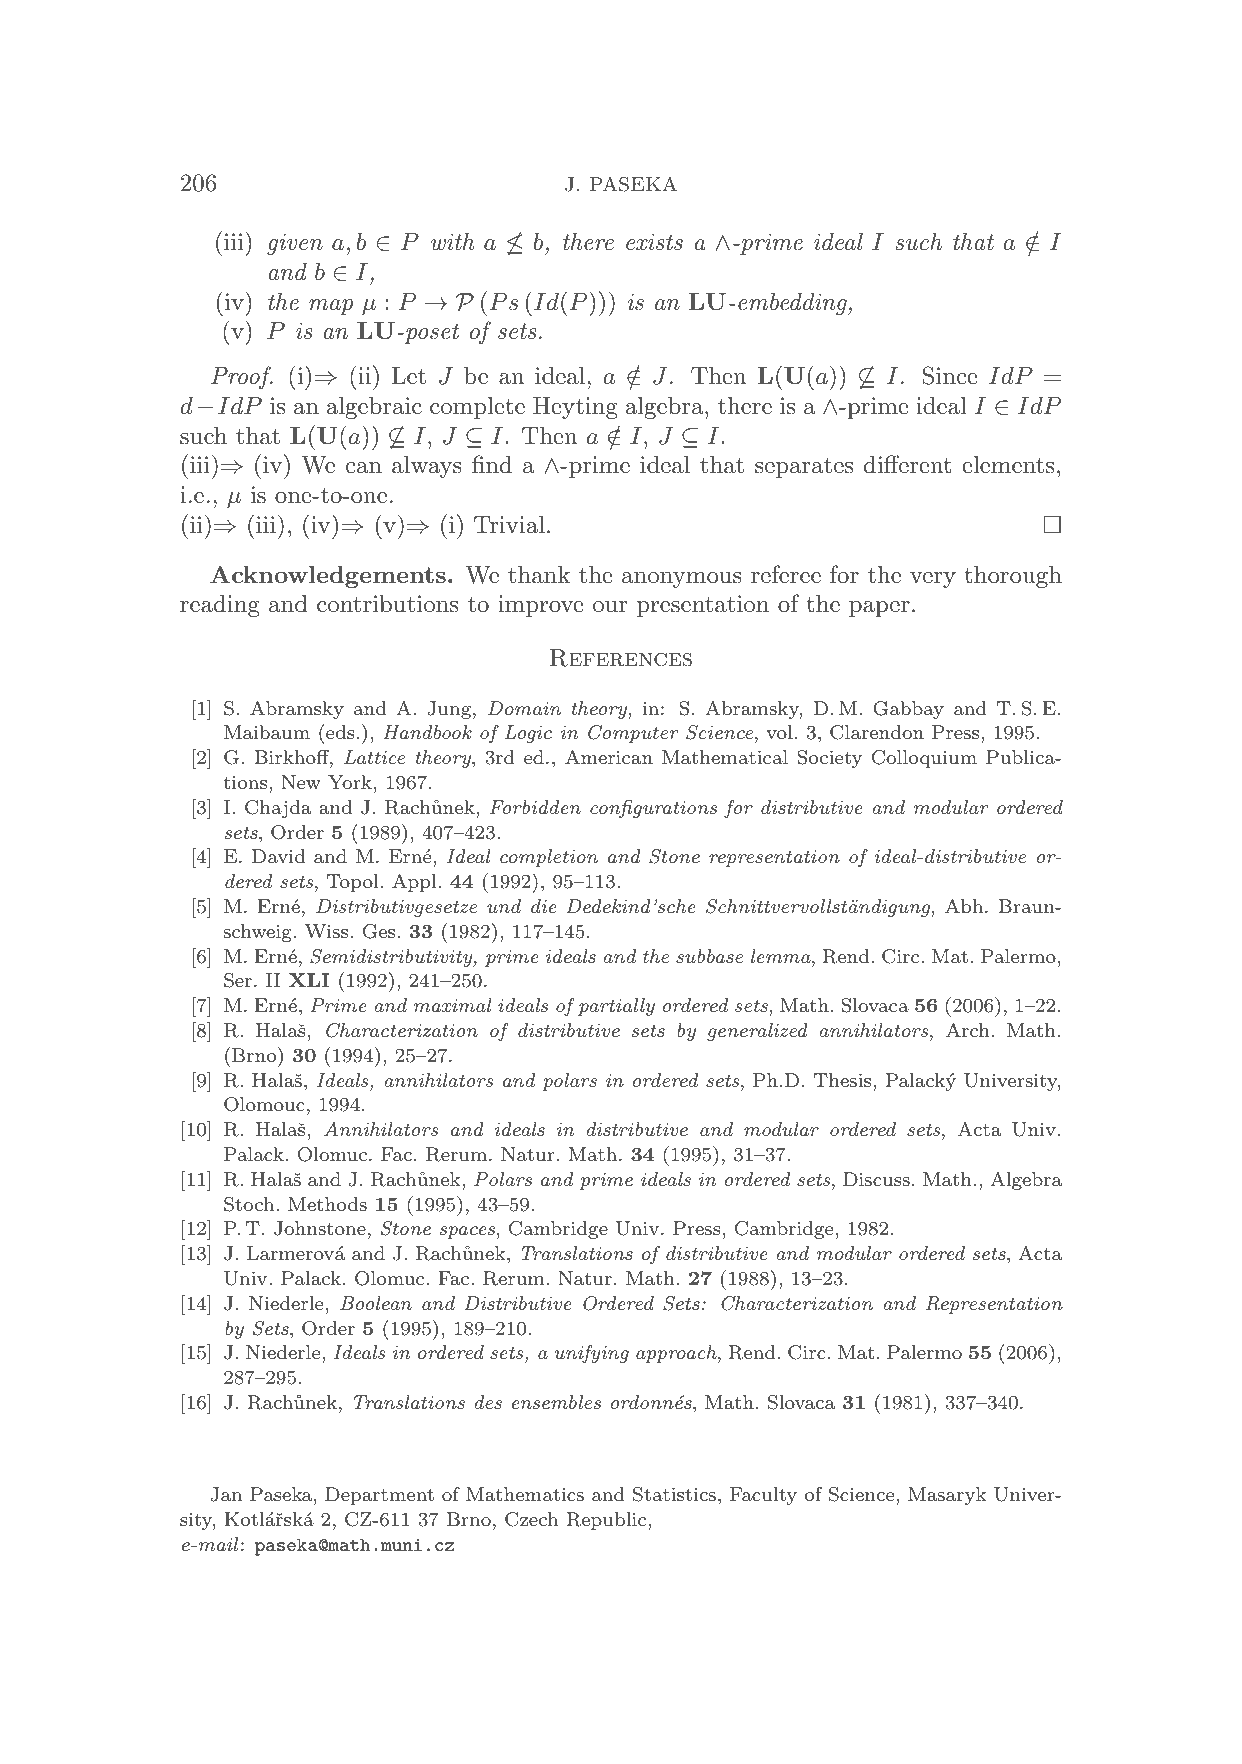  Describe the element at coordinates (607, 1521) in the screenshot. I see `Republic` at that location.
